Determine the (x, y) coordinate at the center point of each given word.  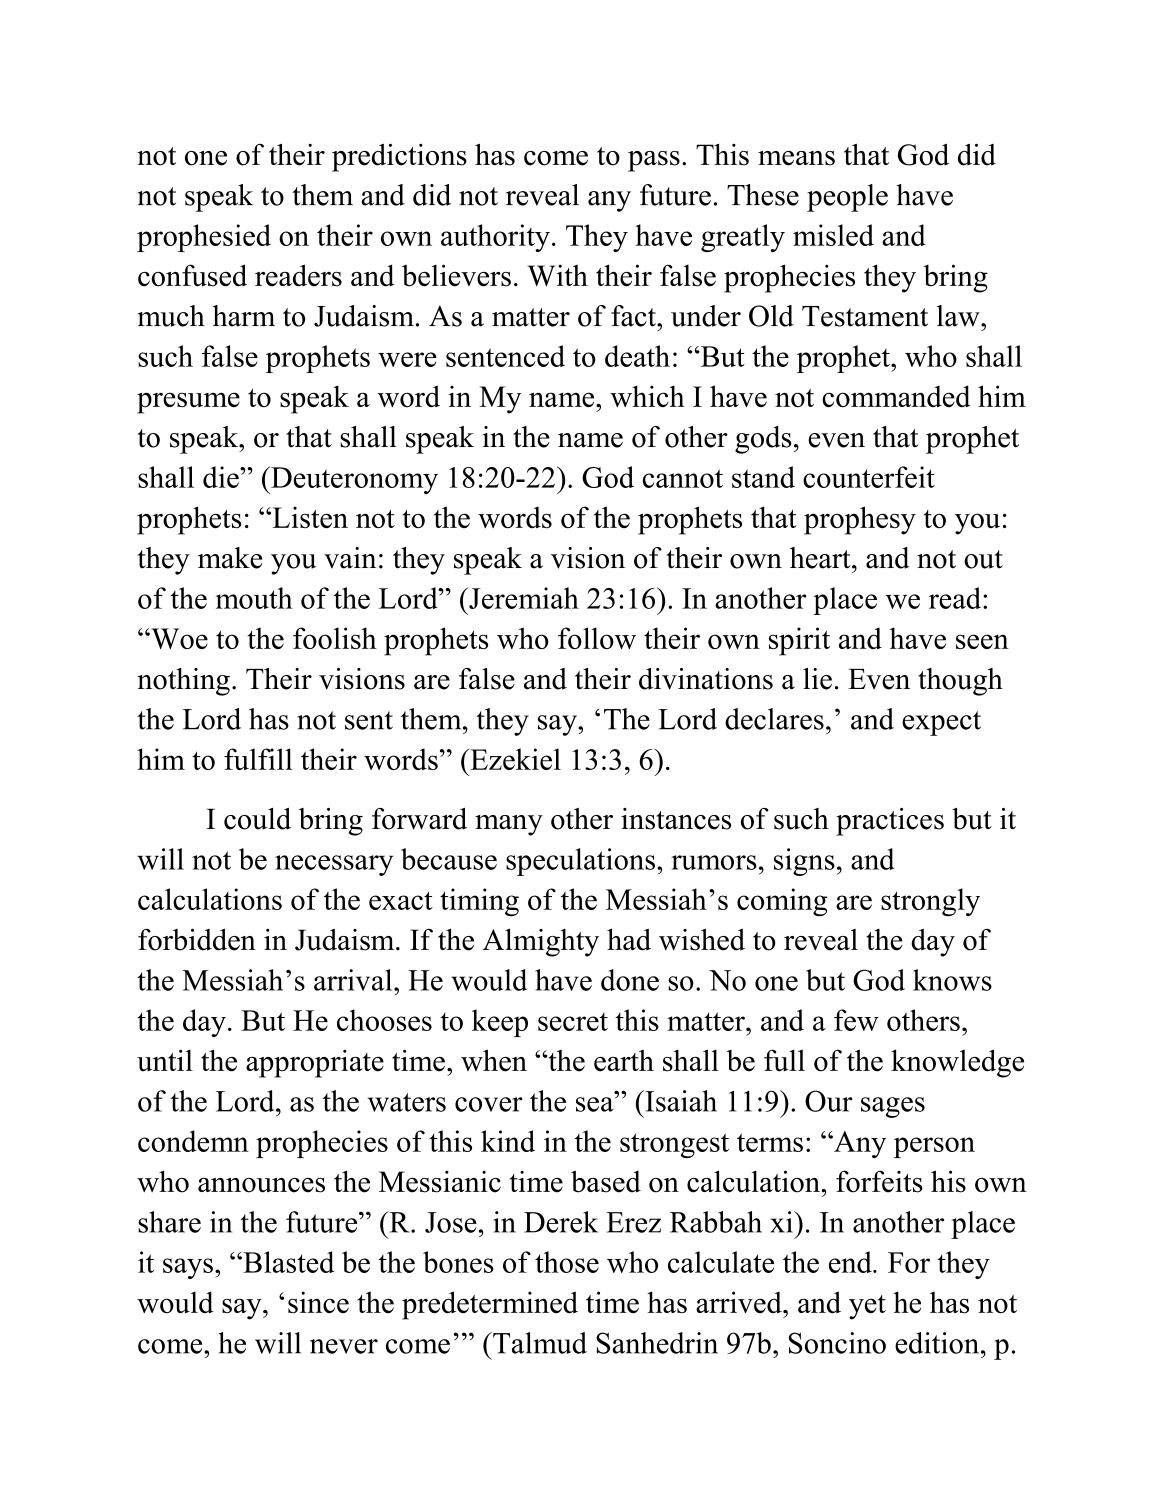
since (318, 1302)
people (847, 198)
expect (941, 723)
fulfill (258, 759)
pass (654, 161)
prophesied (204, 238)
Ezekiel (514, 759)
